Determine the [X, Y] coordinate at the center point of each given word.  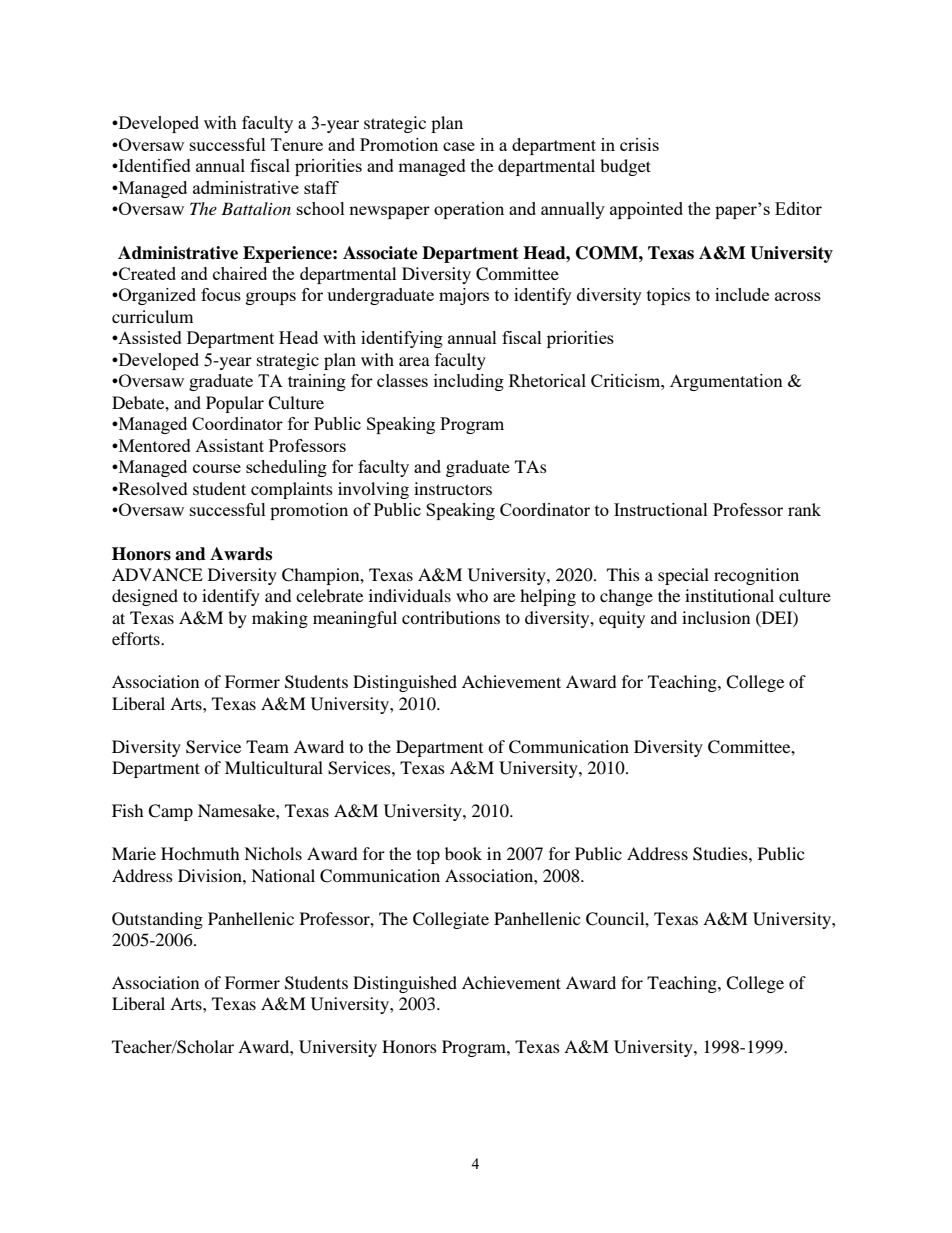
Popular [235, 404]
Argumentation [726, 382]
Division [211, 875]
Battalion [256, 208]
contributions [451, 617]
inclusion [716, 617]
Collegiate [451, 920]
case [459, 146]
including [469, 382]
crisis [639, 144]
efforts [137, 638]
